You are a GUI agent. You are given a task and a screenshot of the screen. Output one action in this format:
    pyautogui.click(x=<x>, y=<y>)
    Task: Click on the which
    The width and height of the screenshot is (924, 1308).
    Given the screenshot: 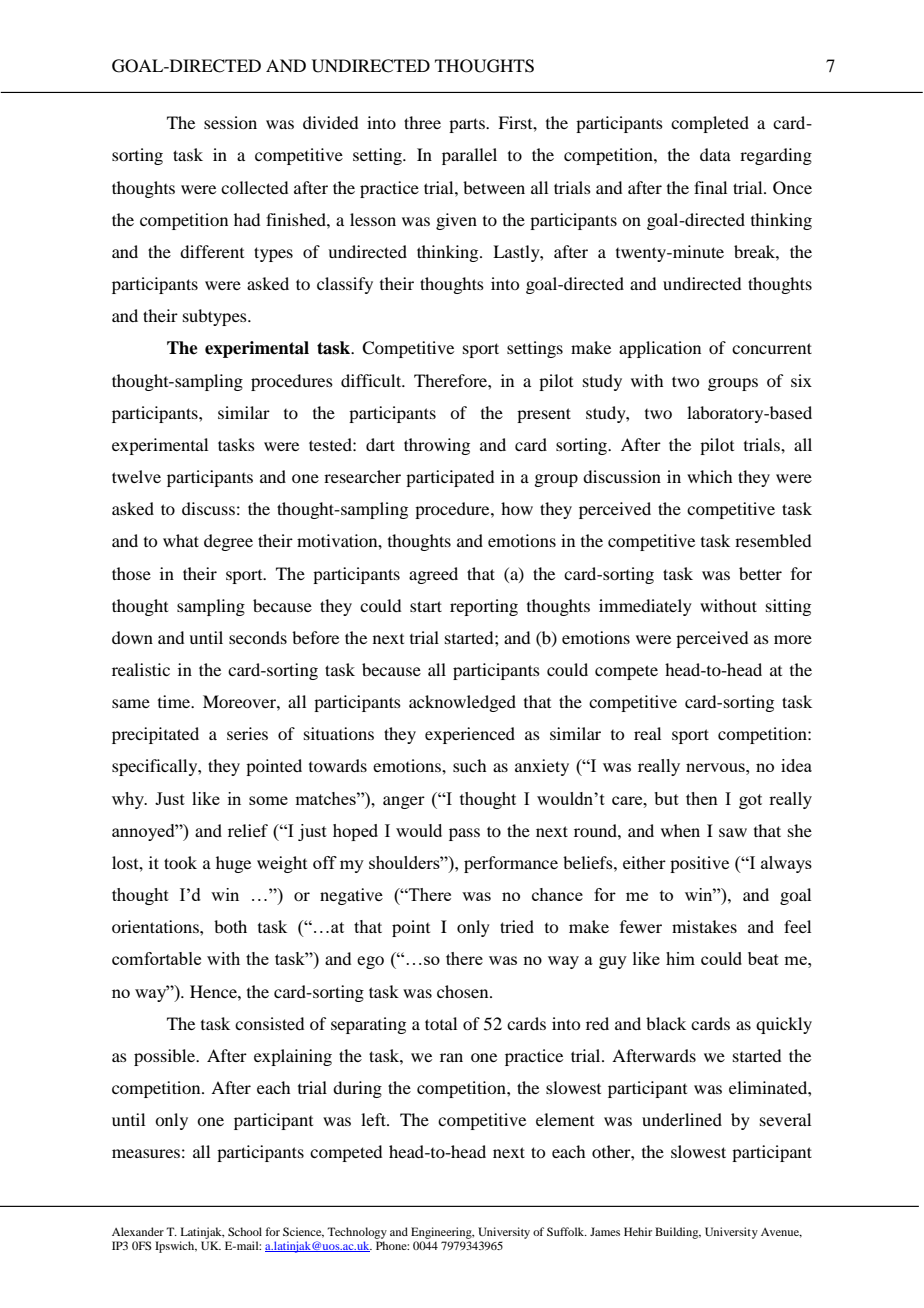 What is the action you would take?
    pyautogui.click(x=709, y=476)
